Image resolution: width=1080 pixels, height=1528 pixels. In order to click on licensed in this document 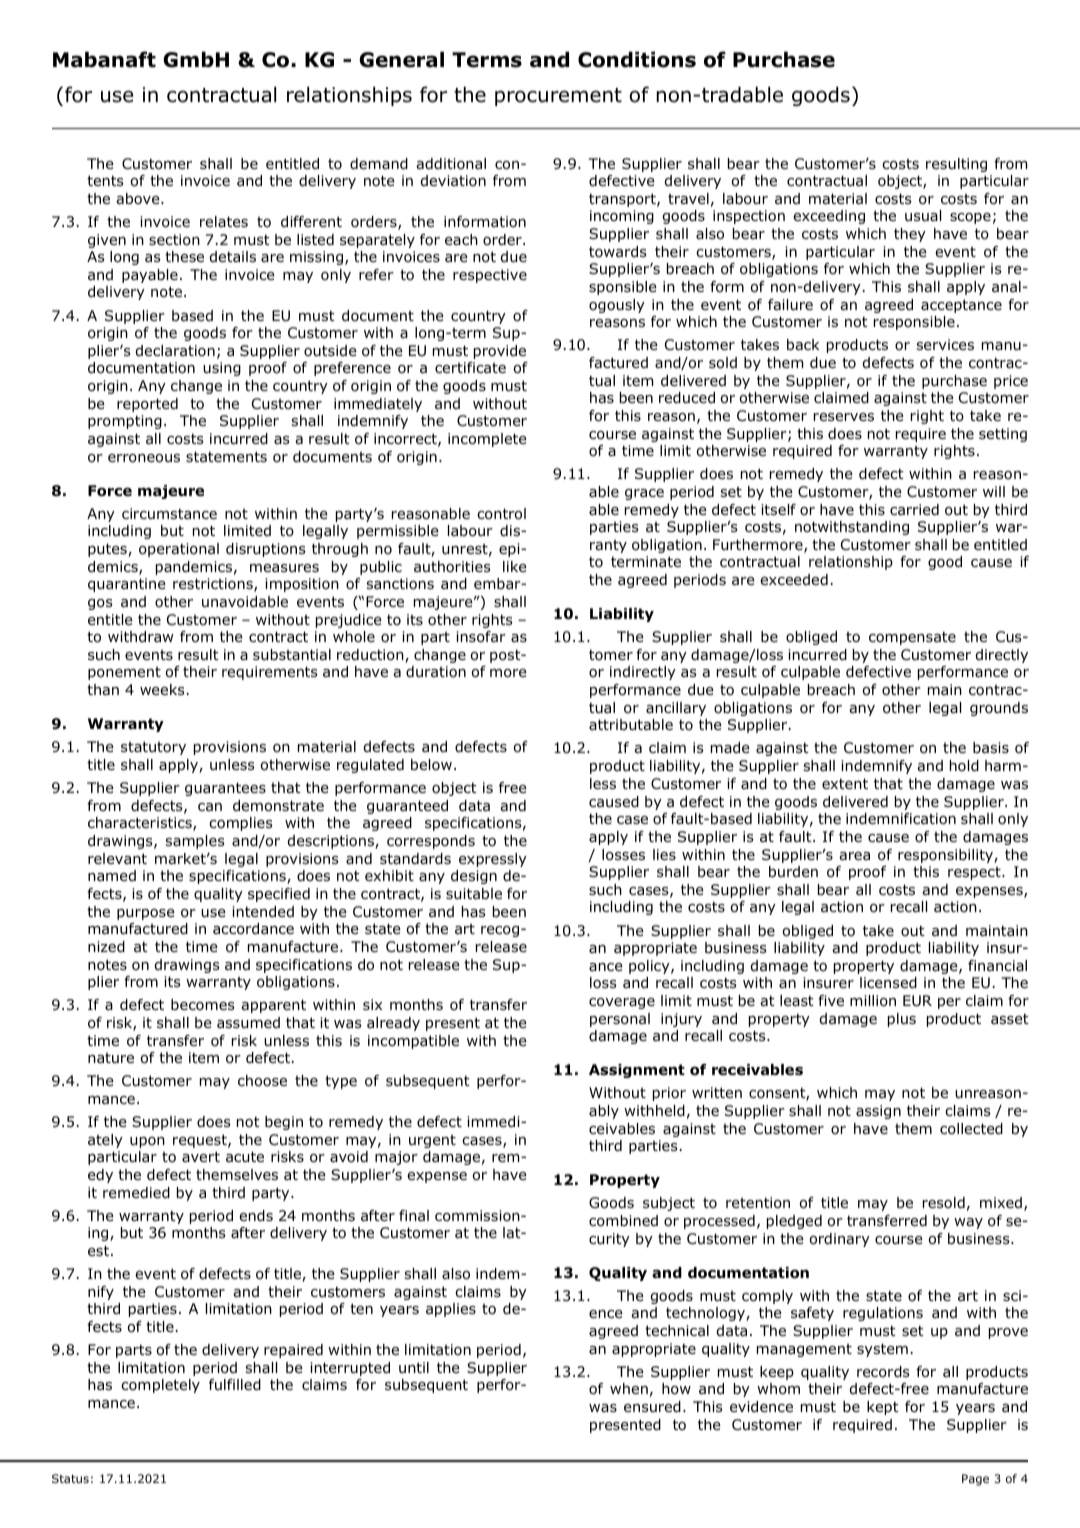, I will do `click(888, 983)`.
